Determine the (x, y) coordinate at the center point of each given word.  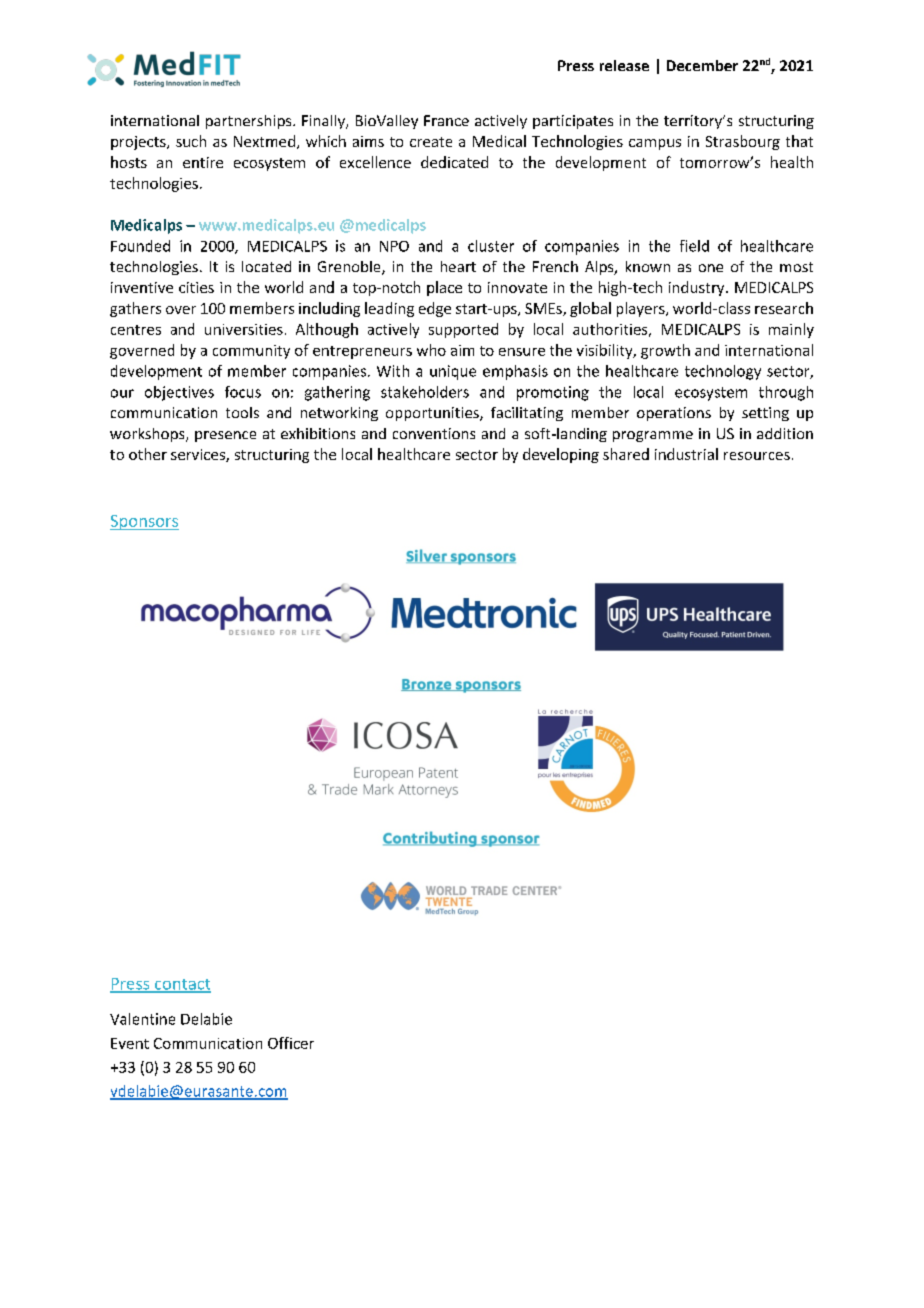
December (702, 65)
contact (182, 985)
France (446, 120)
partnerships (250, 122)
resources (757, 456)
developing (561, 455)
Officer (291, 1043)
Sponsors (144, 522)
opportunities (433, 414)
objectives (179, 393)
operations (674, 414)
